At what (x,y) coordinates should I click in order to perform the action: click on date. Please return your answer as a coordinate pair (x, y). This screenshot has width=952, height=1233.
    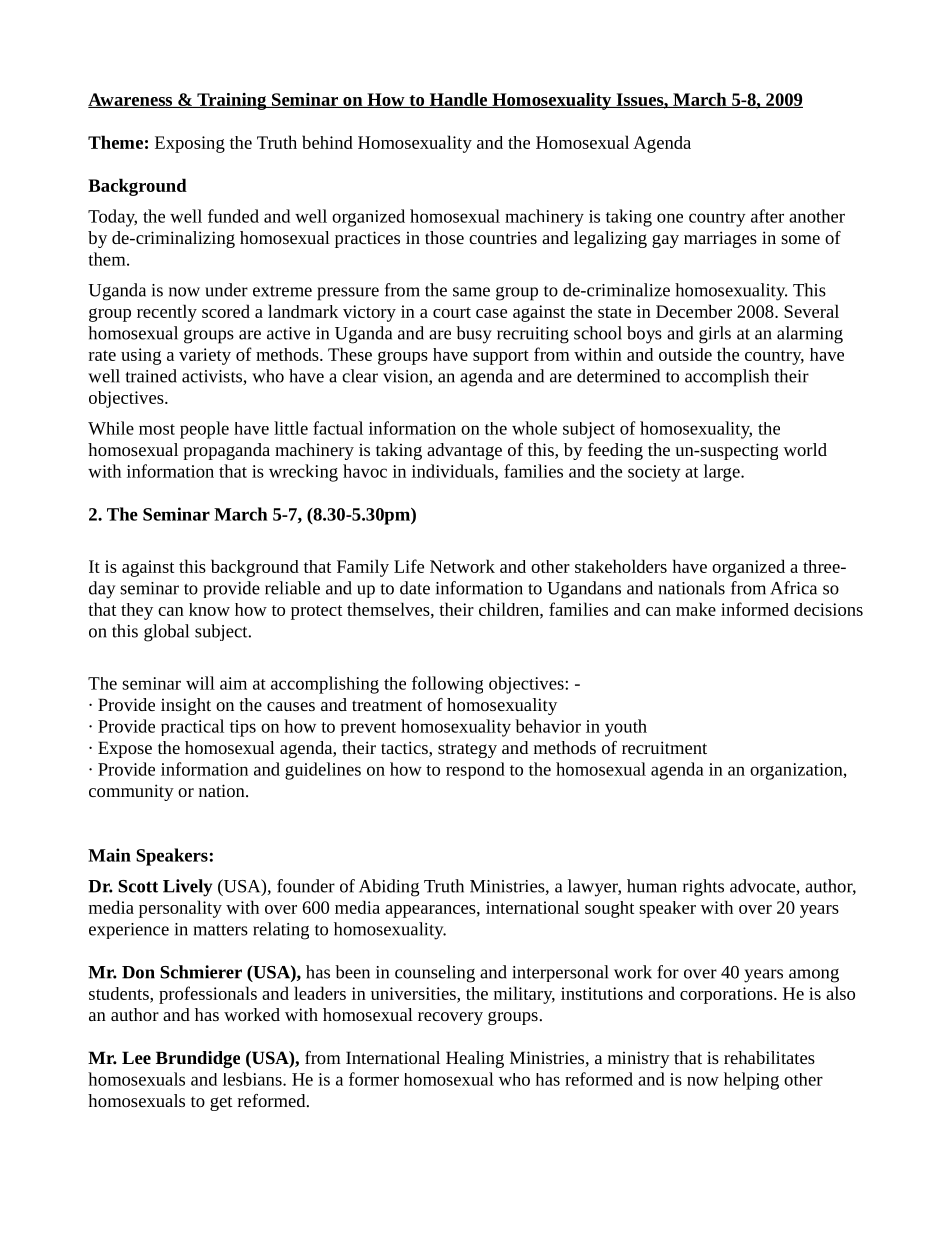
    Looking at the image, I should click on (415, 588).
